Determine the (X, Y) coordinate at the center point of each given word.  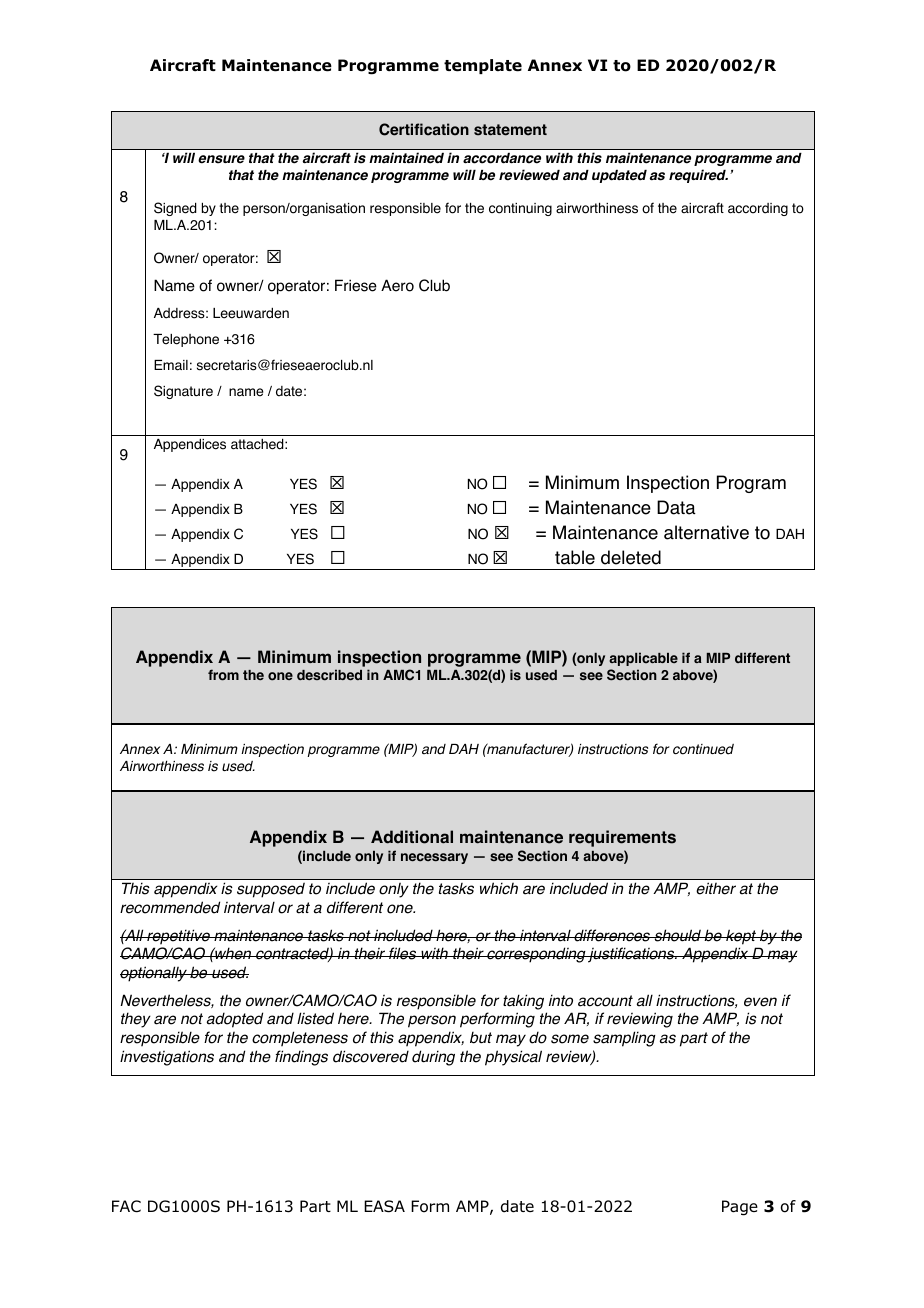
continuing (520, 209)
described (329, 675)
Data (676, 507)
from (223, 675)
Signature (183, 392)
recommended (170, 907)
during (433, 1058)
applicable (643, 659)
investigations (167, 1058)
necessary (434, 858)
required (698, 176)
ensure (221, 159)
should (677, 935)
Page (740, 1208)
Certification (424, 129)
